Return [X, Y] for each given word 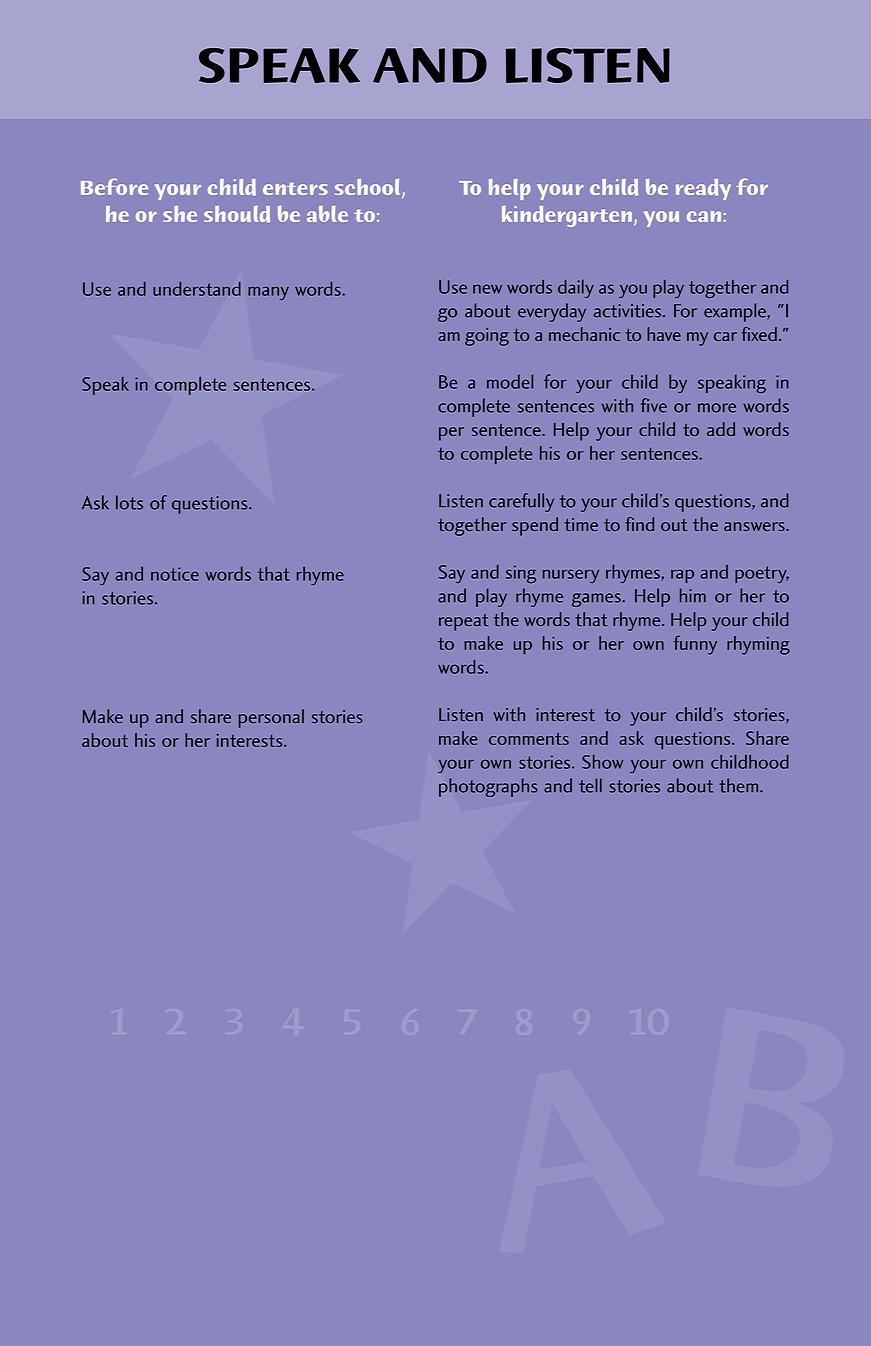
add [721, 429]
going [487, 337]
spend [535, 526]
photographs [488, 787]
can [705, 216]
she [180, 214]
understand [197, 288]
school [369, 188]
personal [271, 718]
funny [695, 645]
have [664, 334]
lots [129, 502]
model [510, 381]
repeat [463, 622]
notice [175, 574]
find [640, 524]
